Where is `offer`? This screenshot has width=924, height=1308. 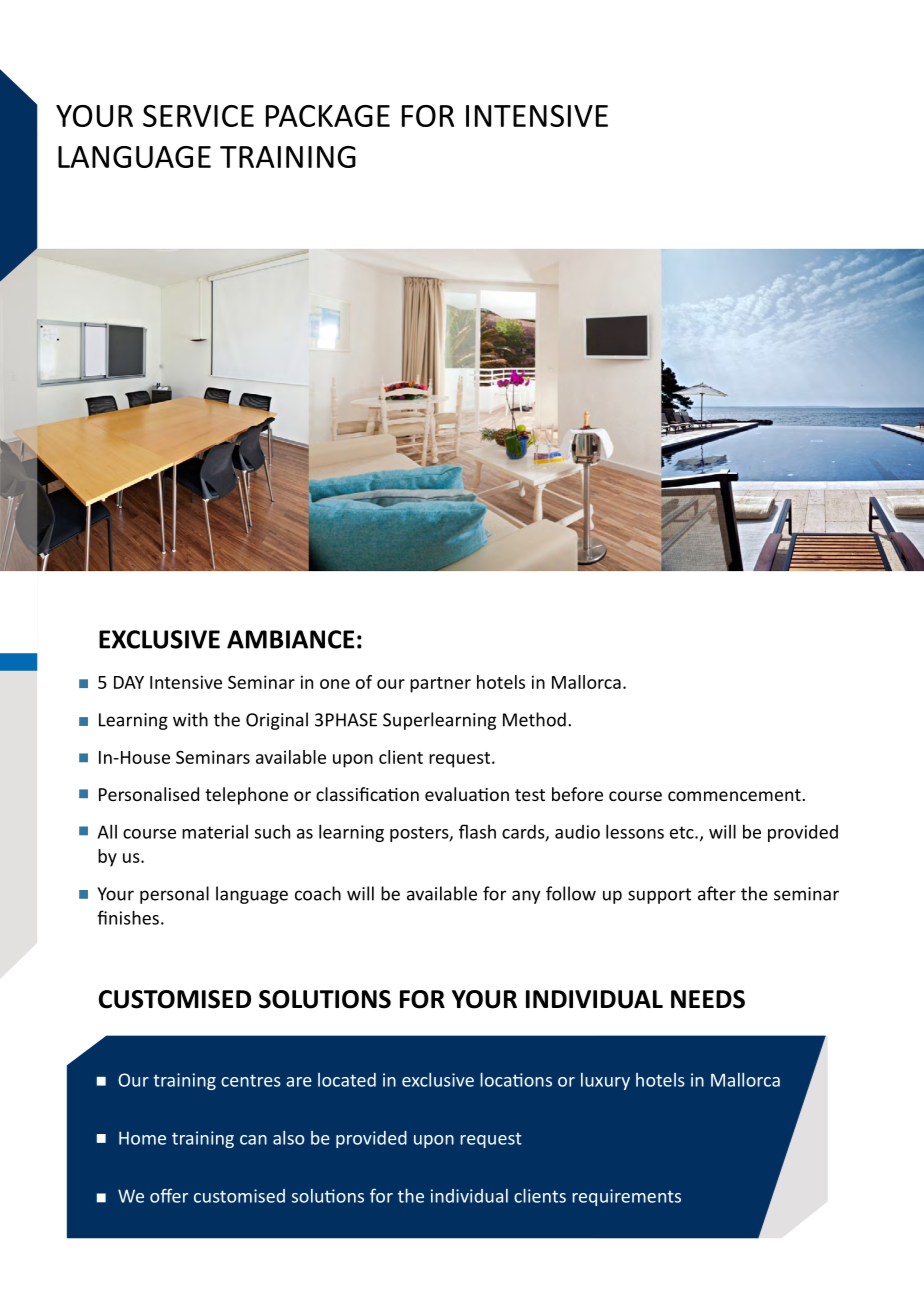
offer is located at coordinates (169, 1195).
